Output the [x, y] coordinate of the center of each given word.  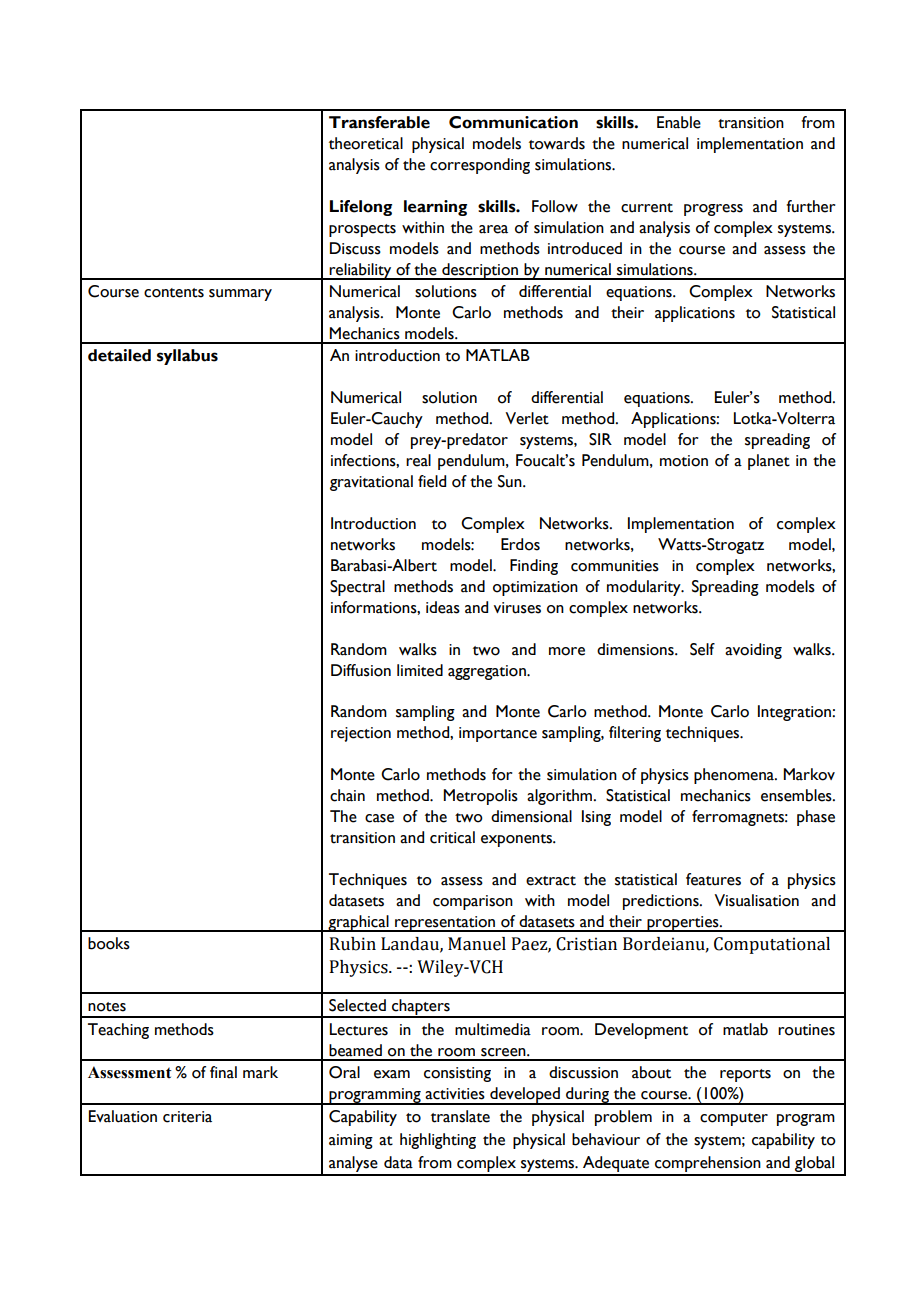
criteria [187, 1117]
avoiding [753, 651]
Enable [679, 122]
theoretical [366, 143]
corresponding [480, 166]
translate [460, 1116]
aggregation [488, 672]
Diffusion [361, 670]
